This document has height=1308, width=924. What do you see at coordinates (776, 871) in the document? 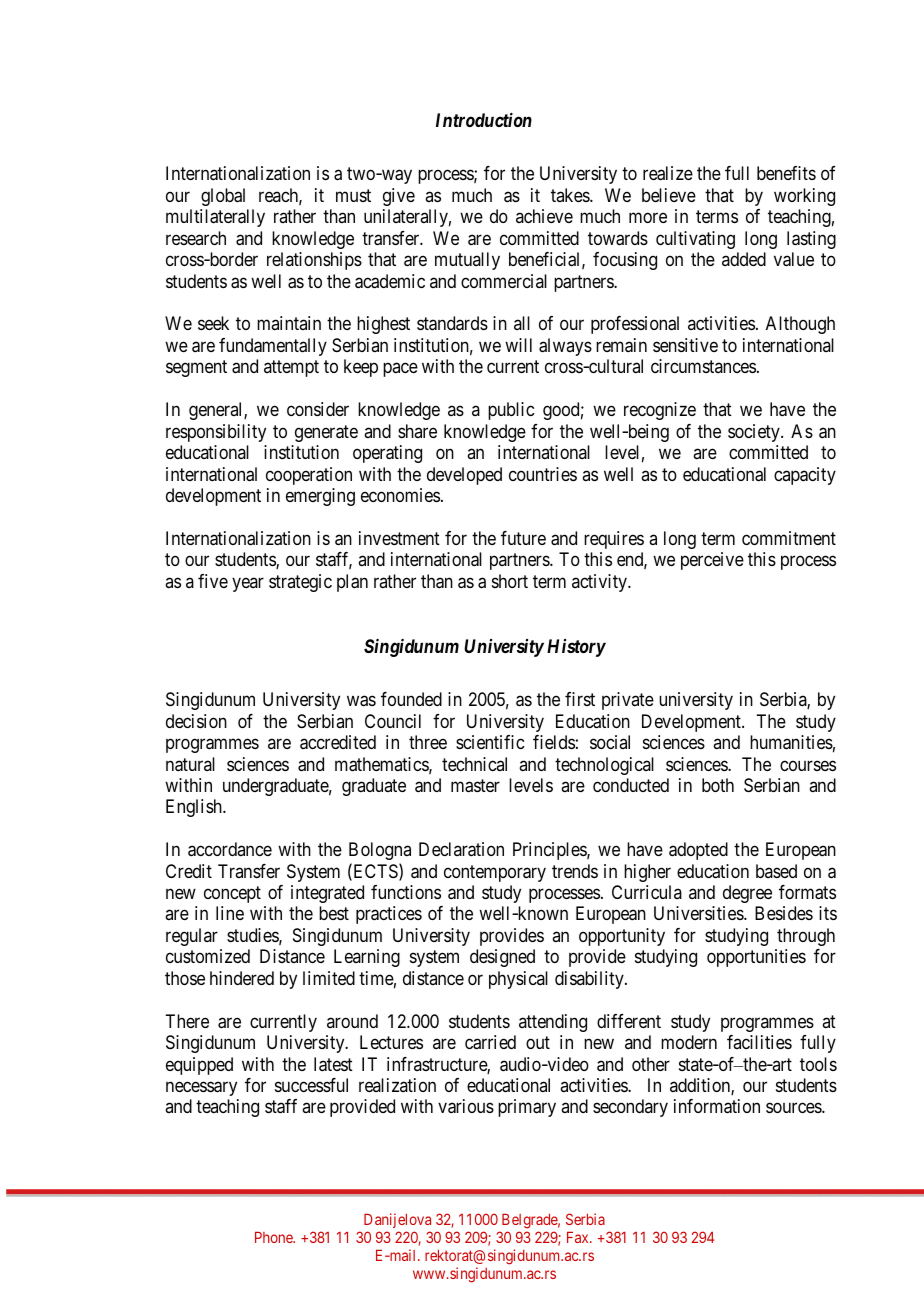
I see `based` at bounding box center [776, 871].
